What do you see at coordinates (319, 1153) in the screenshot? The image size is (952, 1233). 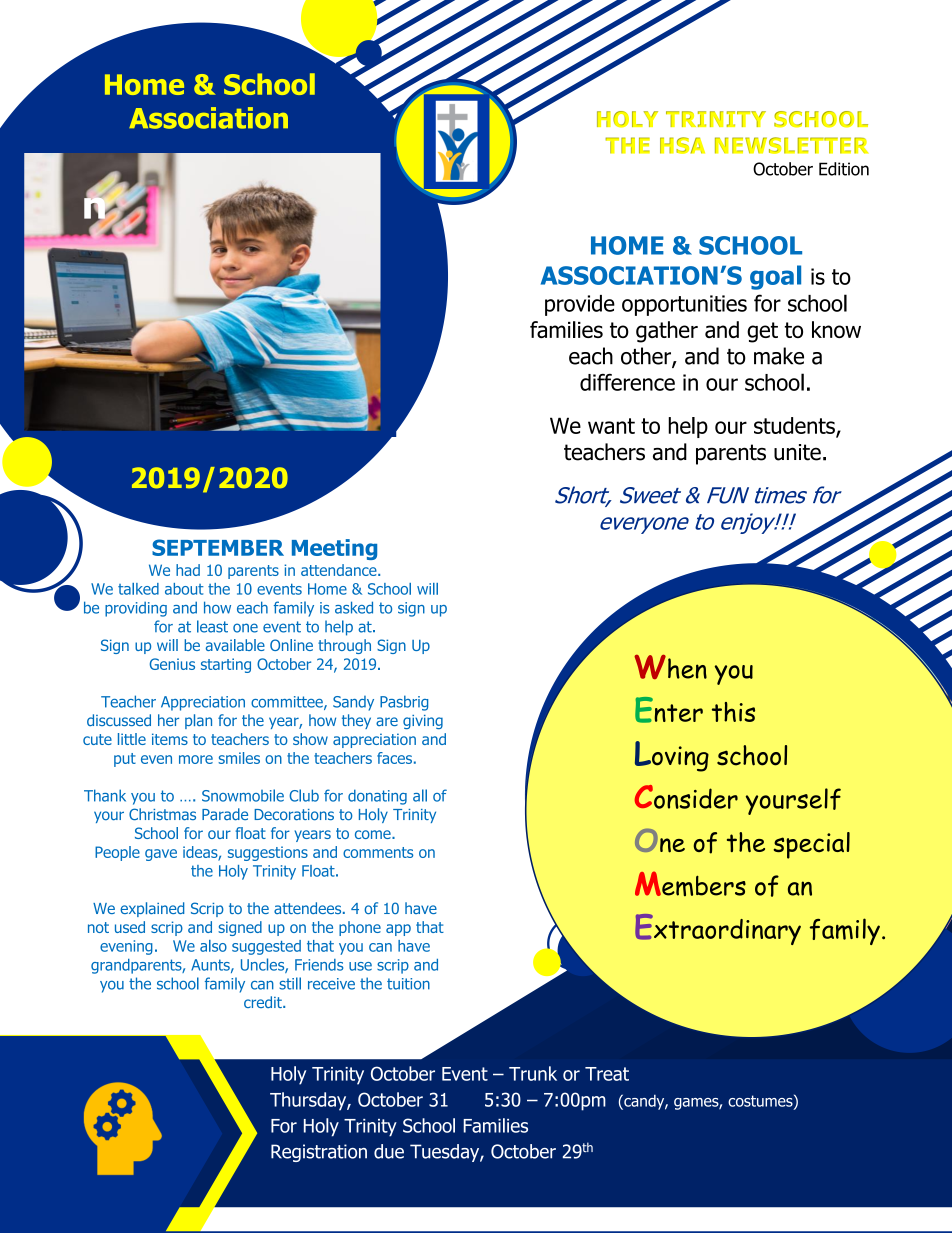 I see `Registration` at bounding box center [319, 1153].
